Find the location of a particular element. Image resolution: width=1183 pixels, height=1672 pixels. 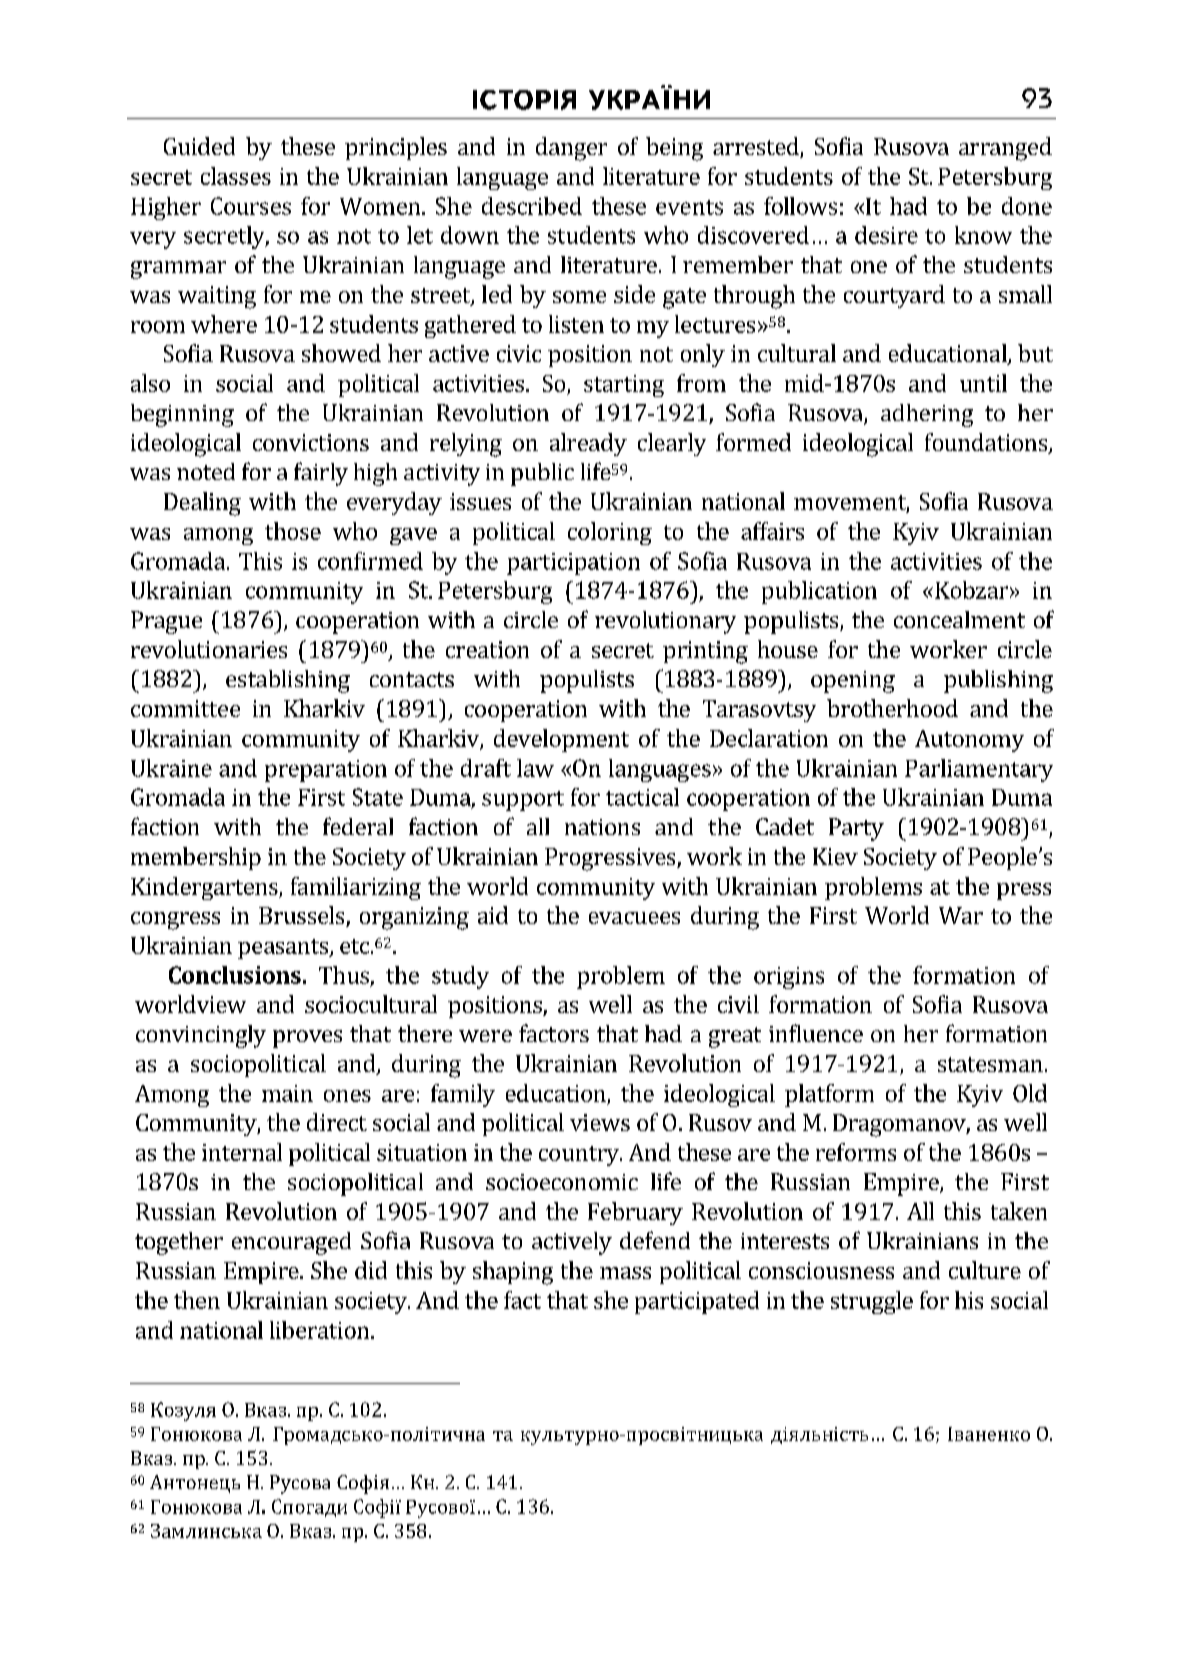

War is located at coordinates (961, 915).
